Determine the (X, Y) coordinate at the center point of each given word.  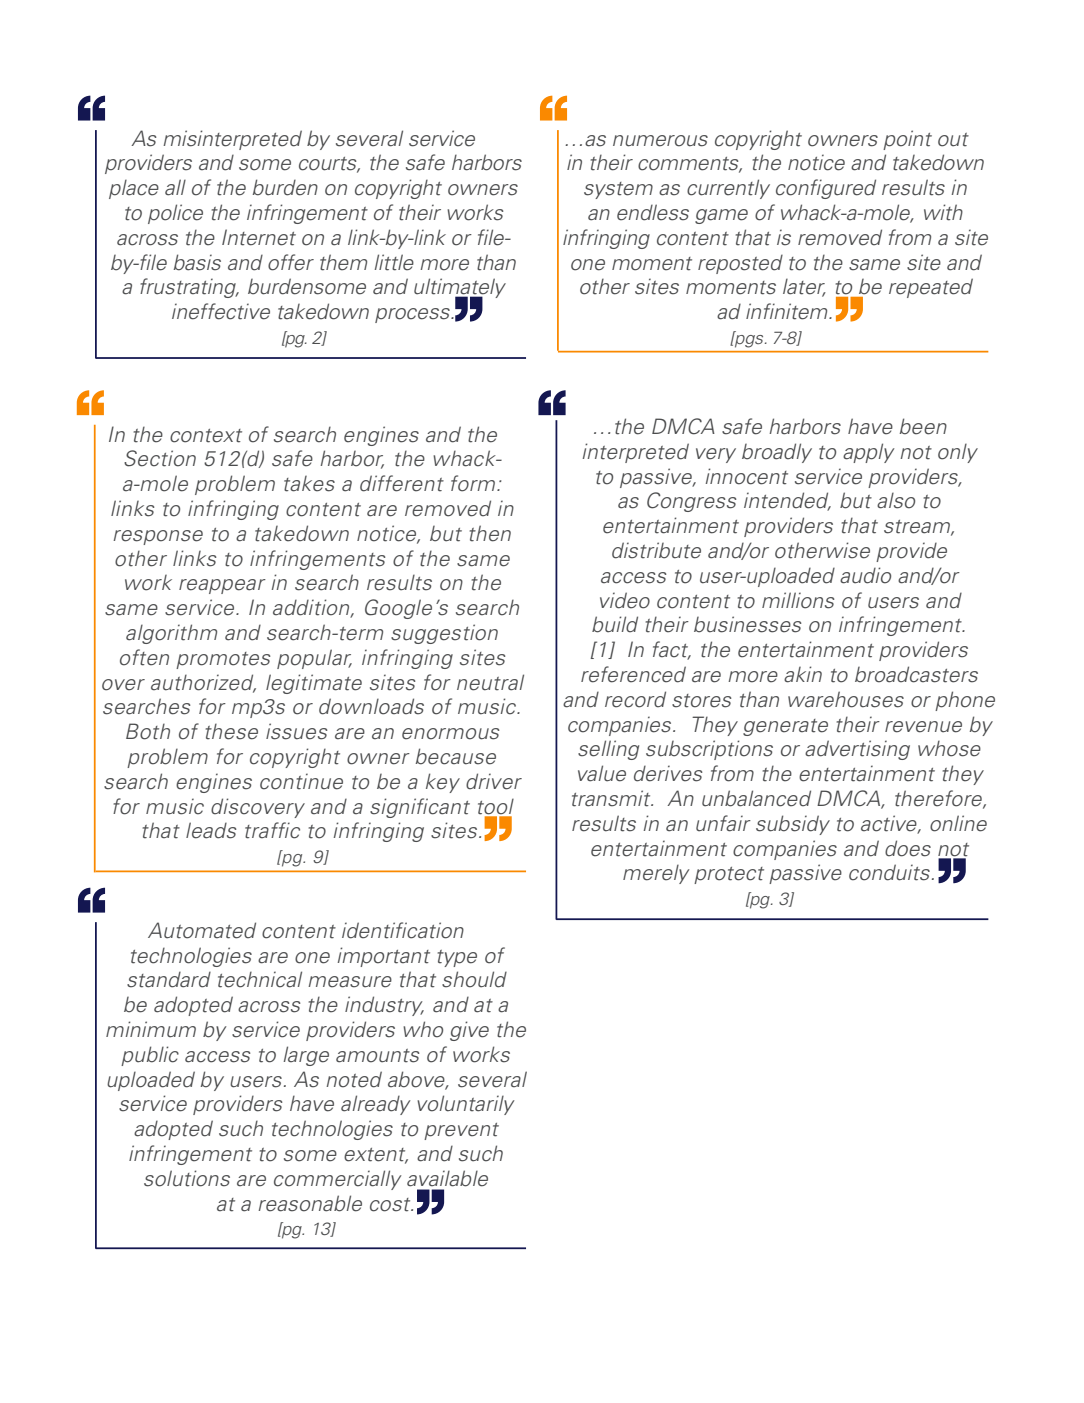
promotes (223, 660)
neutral (490, 682)
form (474, 483)
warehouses (846, 699)
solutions (187, 1178)
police (175, 214)
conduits (889, 872)
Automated (202, 930)
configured (826, 189)
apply (869, 453)
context (206, 436)
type (457, 958)
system (618, 190)
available (447, 1178)
